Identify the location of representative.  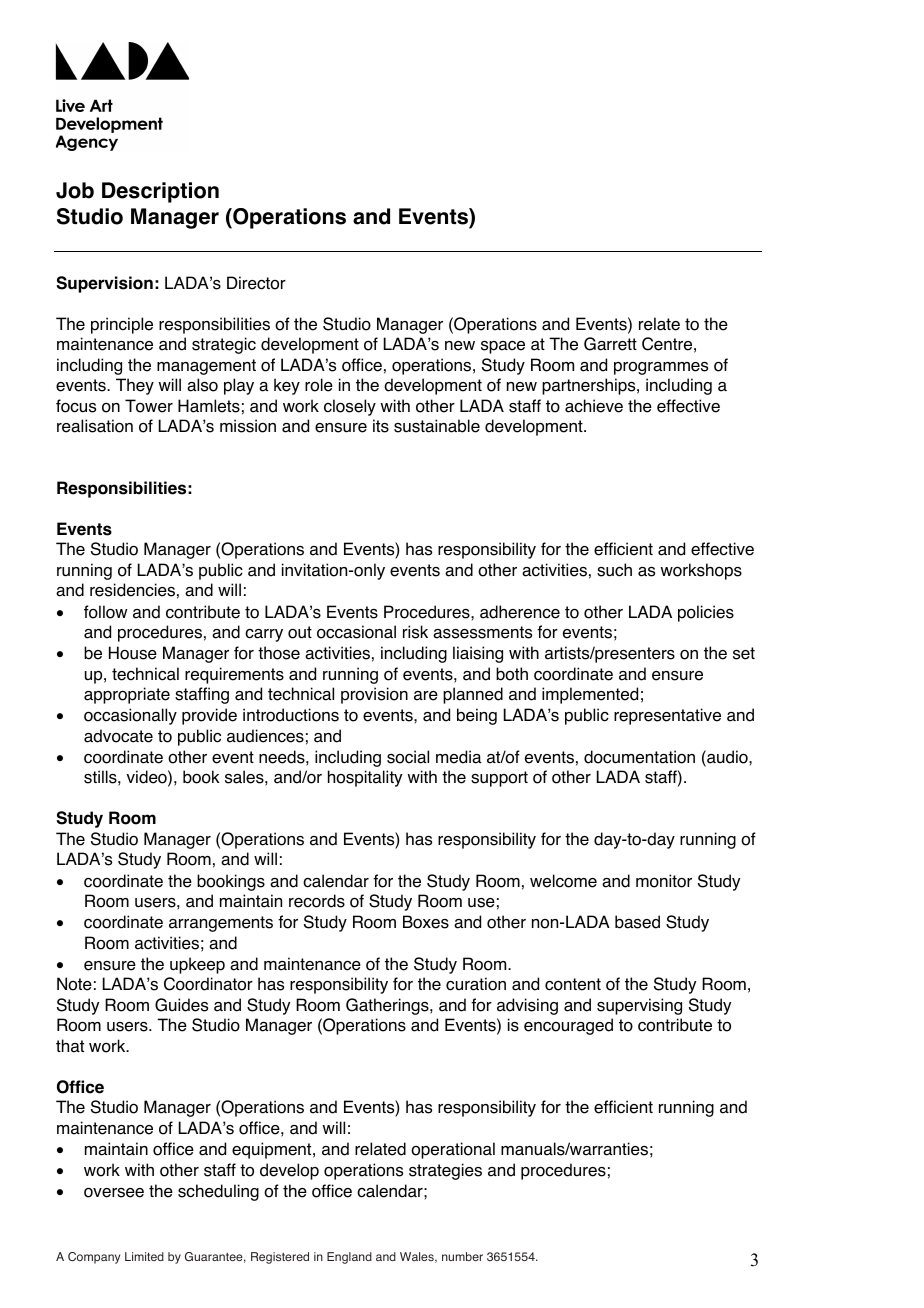
(667, 716).
